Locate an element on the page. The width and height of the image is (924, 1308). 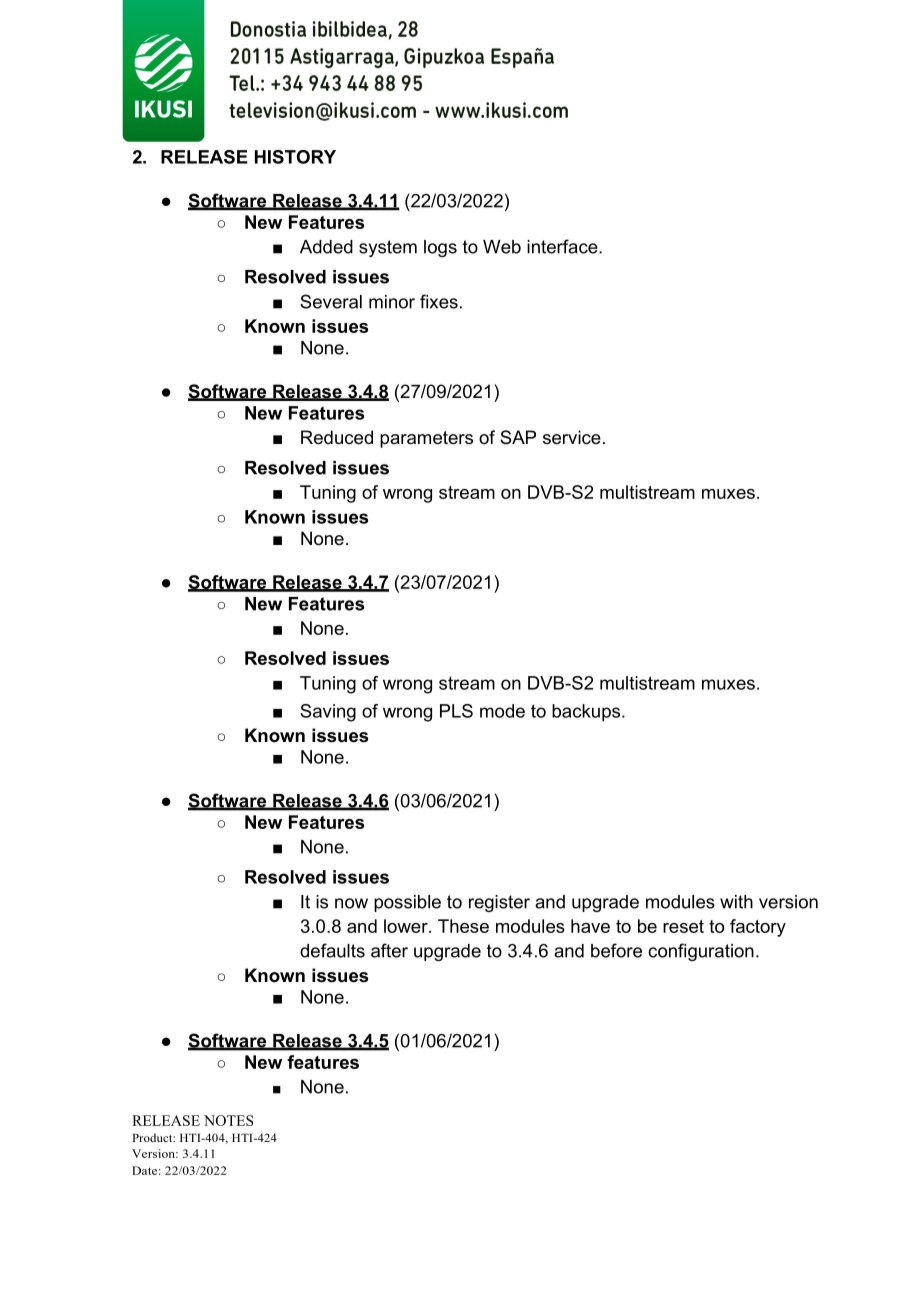
NOTES is located at coordinates (228, 1120).
